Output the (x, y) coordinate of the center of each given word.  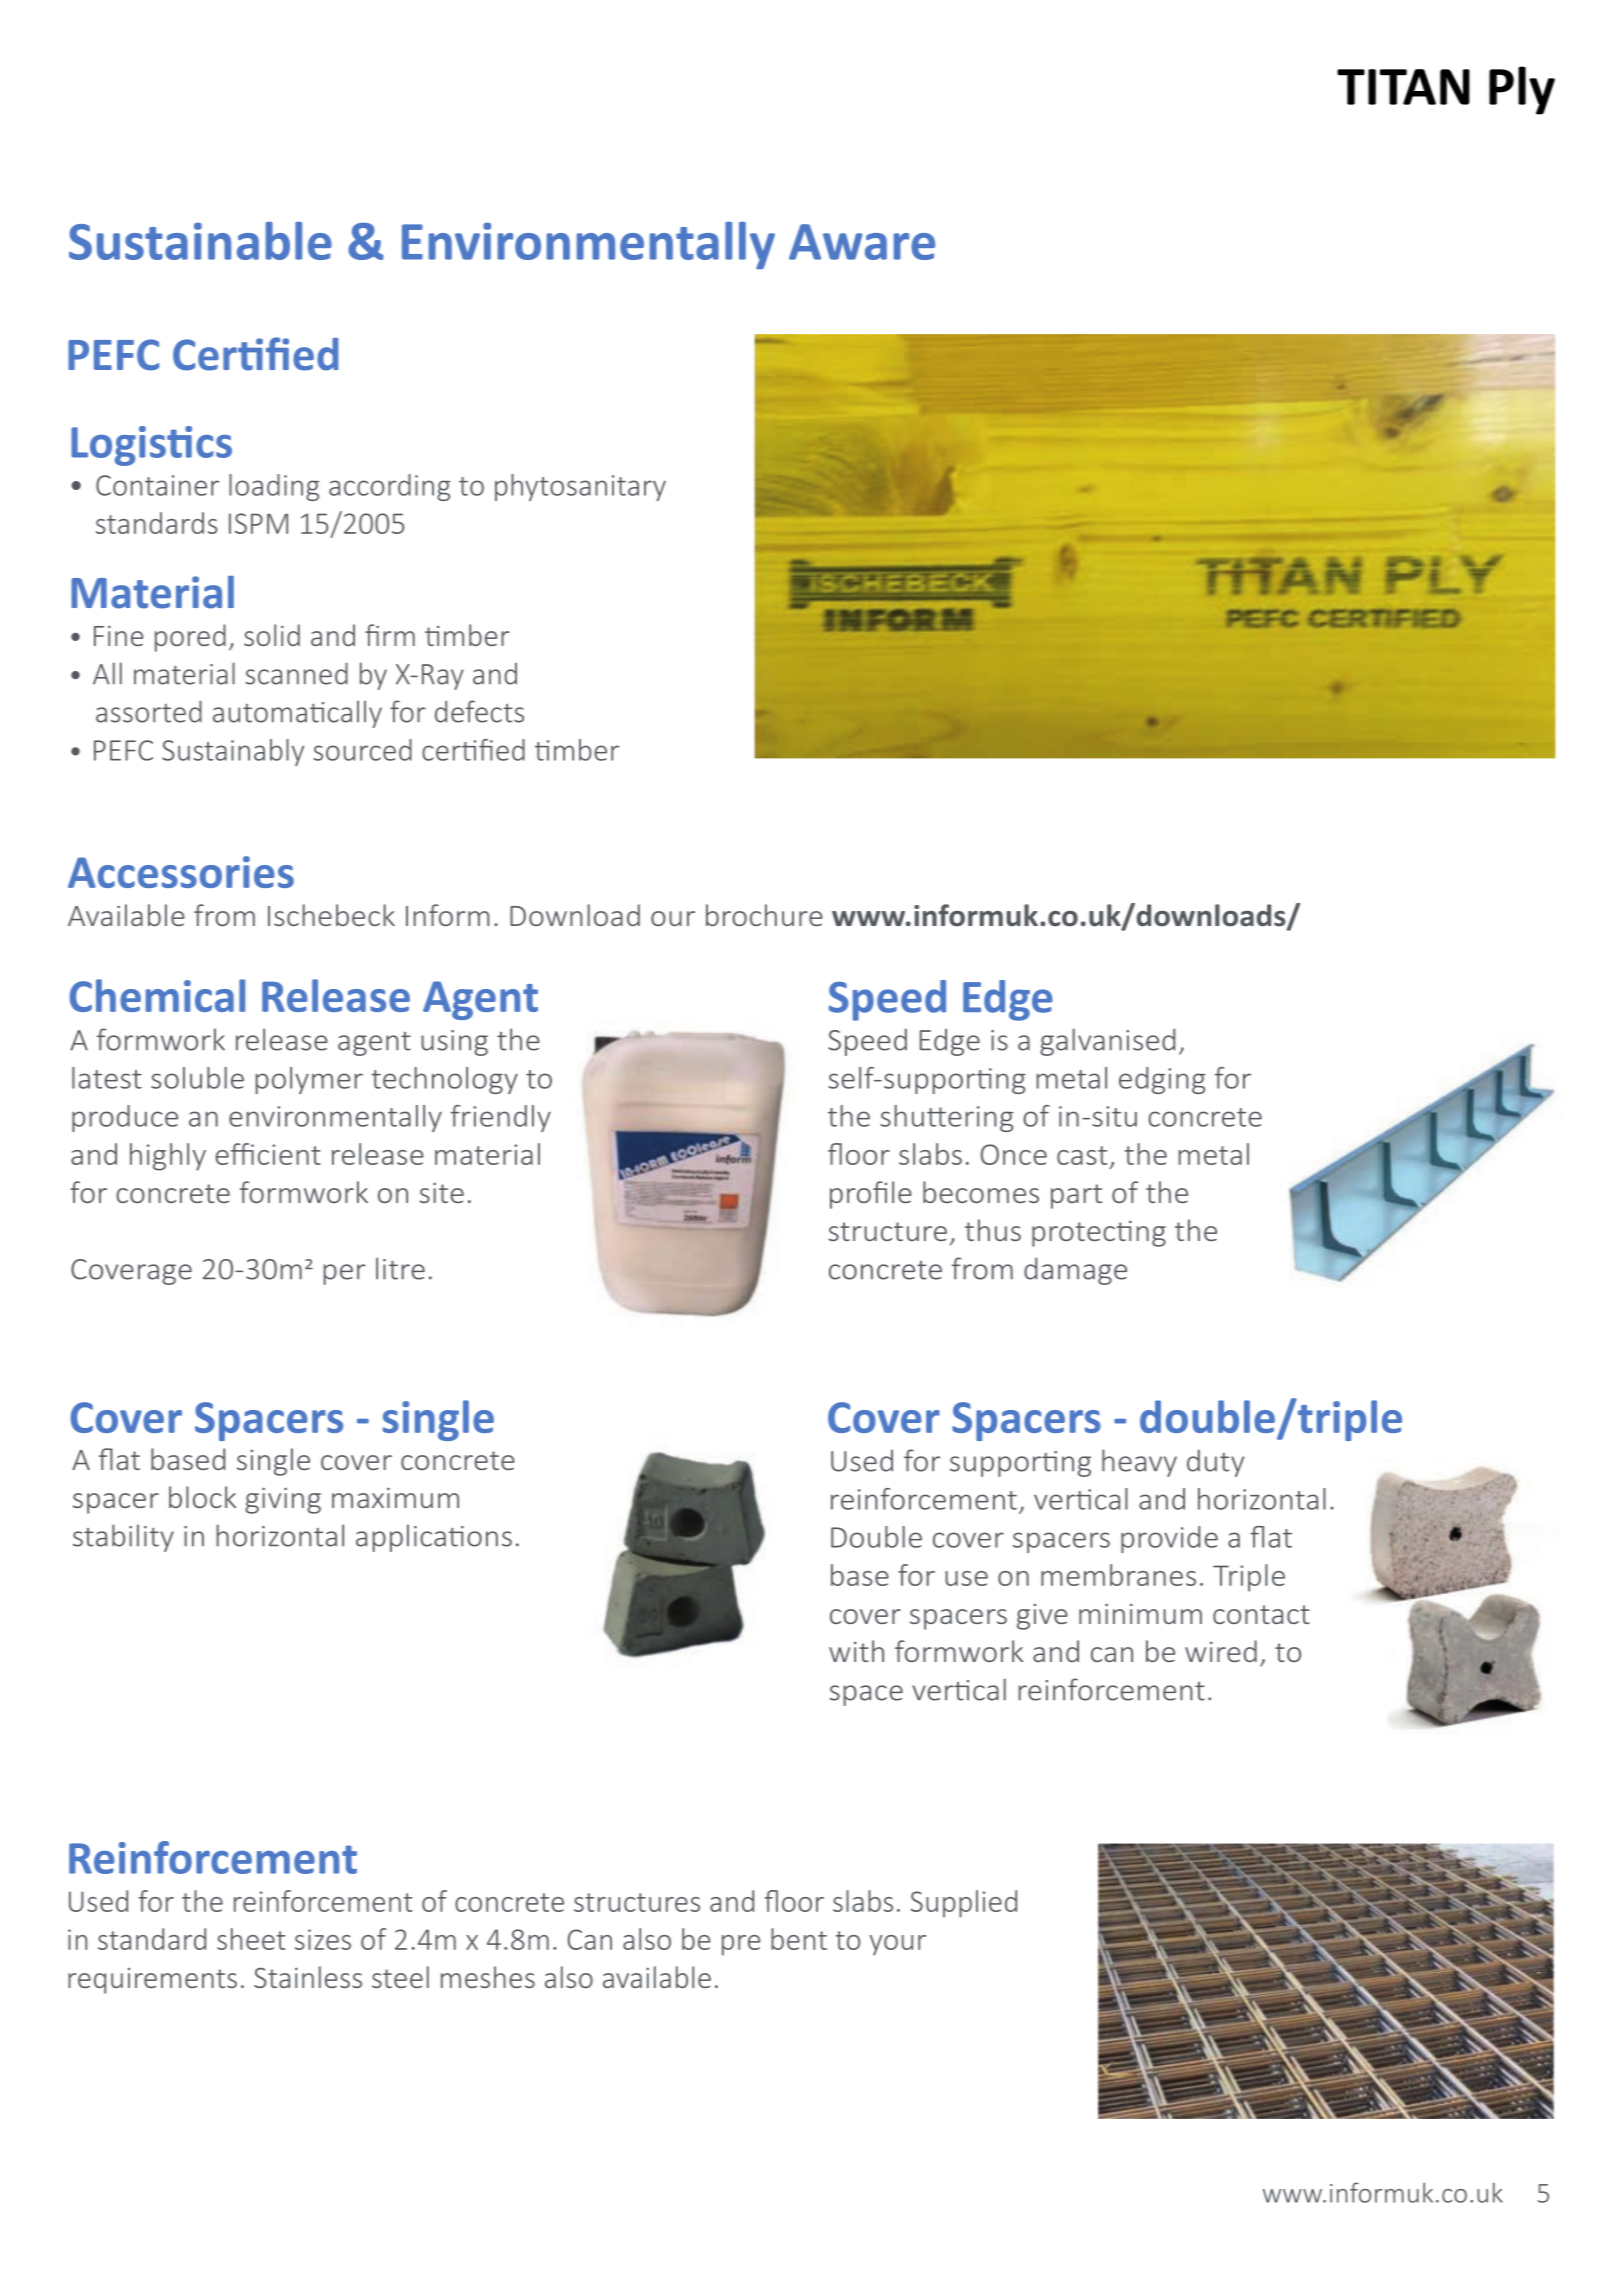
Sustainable (200, 241)
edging (1162, 1080)
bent (799, 1939)
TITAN (1403, 87)
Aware (862, 242)
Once (1014, 1154)
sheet (251, 1939)
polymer (309, 1080)
